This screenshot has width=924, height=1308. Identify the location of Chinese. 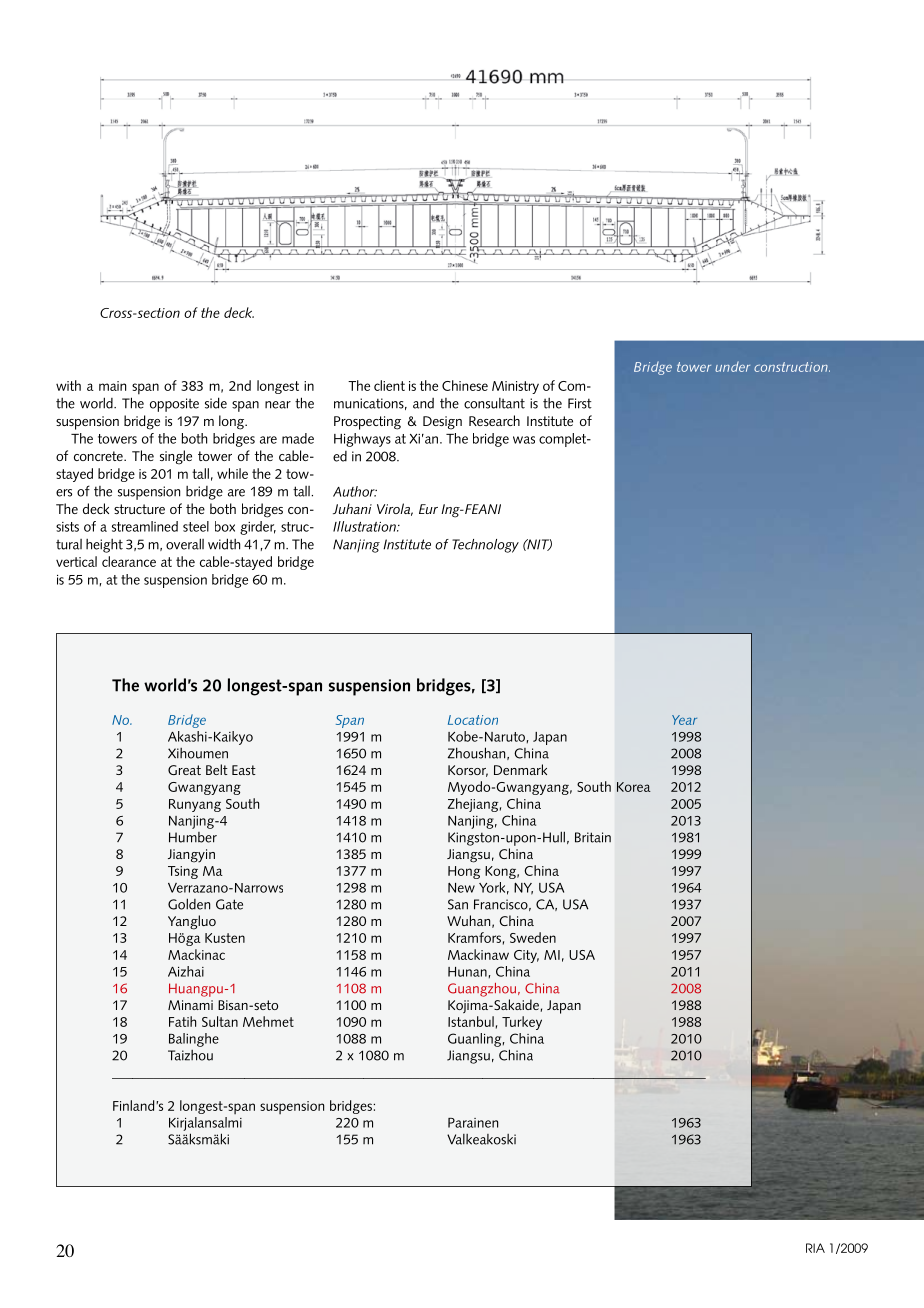
(465, 385).
